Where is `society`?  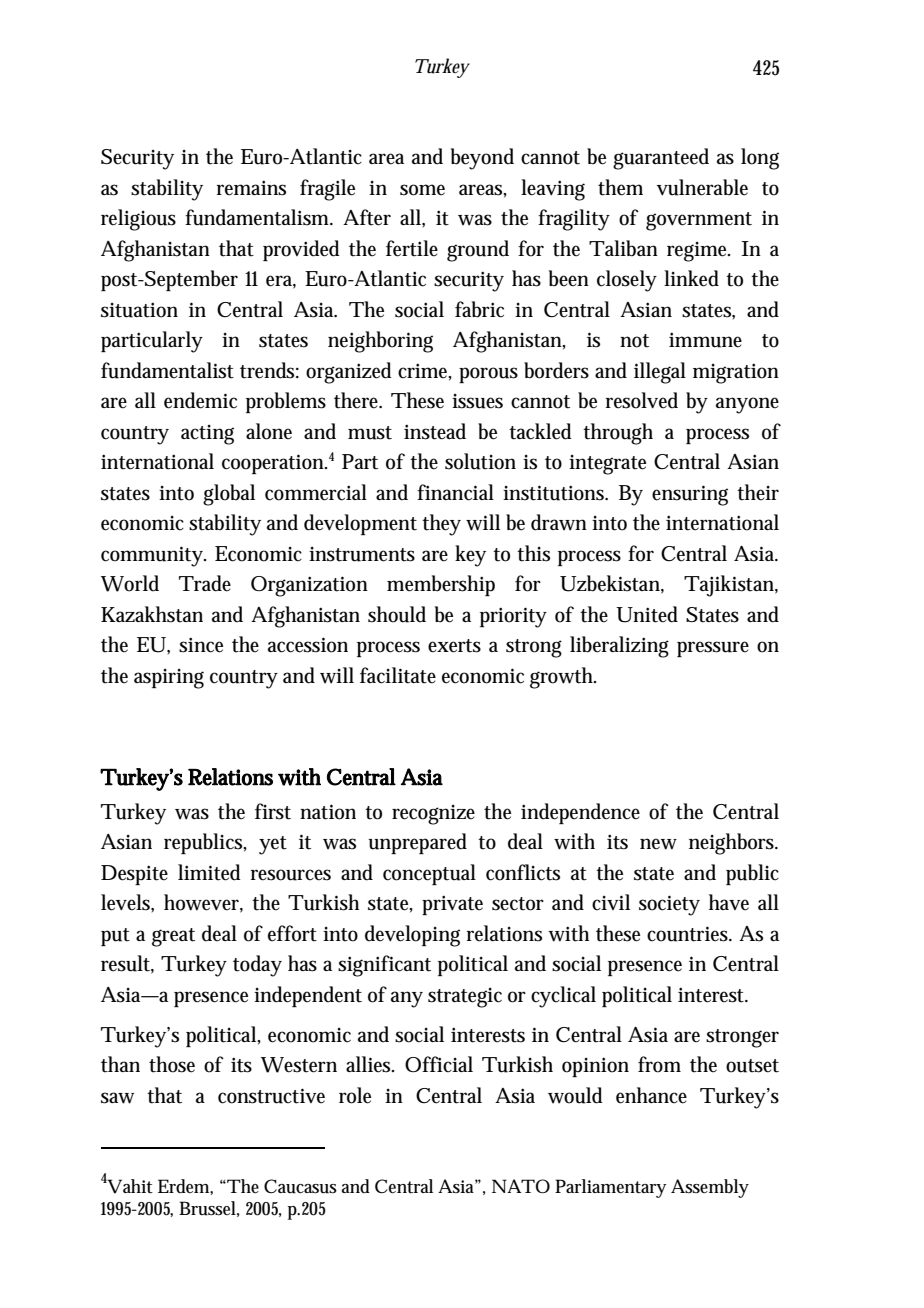
society is located at coordinates (669, 905).
